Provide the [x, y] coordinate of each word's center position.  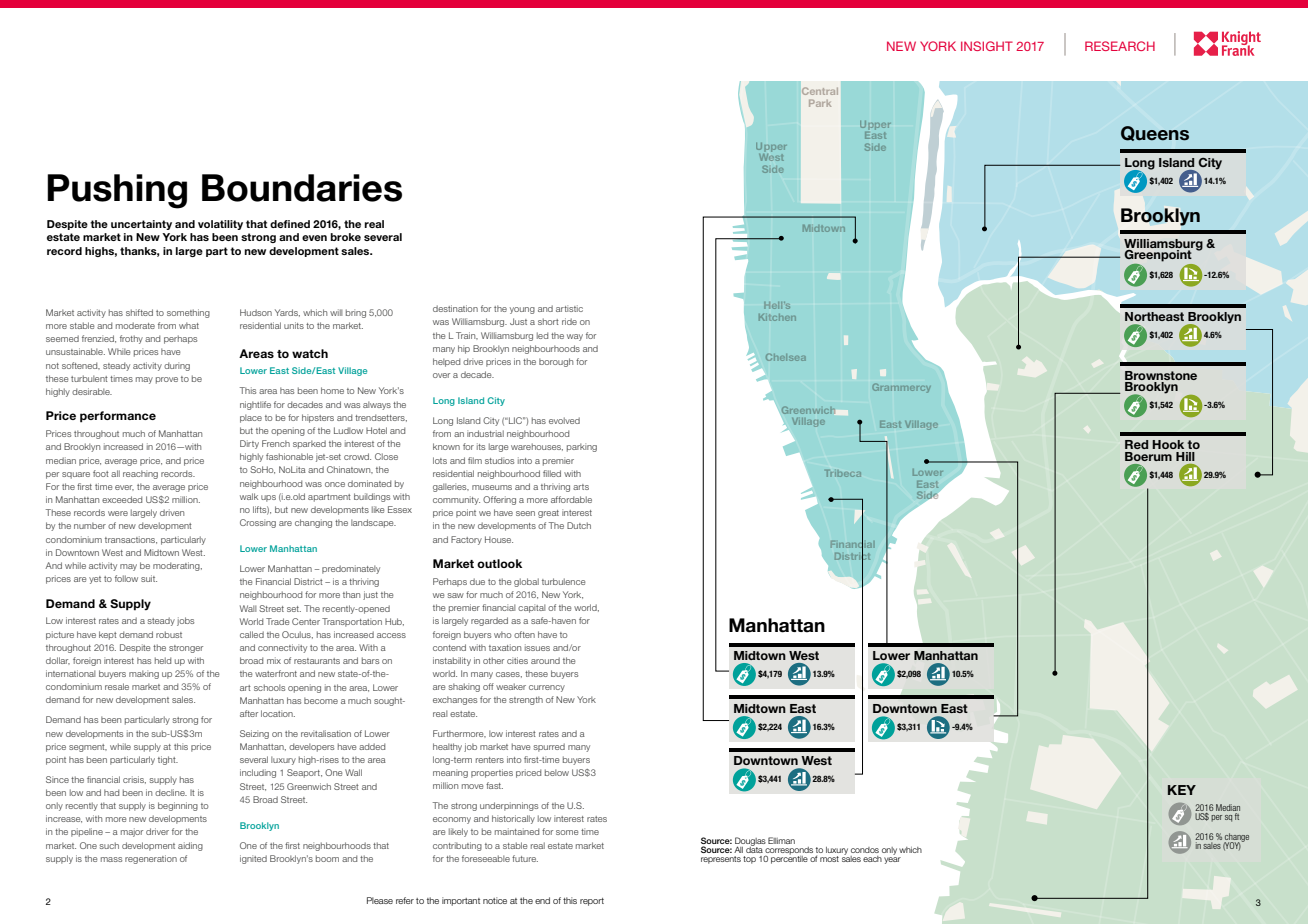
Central [820, 91]
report [592, 902]
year [892, 860]
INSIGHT [987, 46]
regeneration [151, 859]
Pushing [117, 191]
